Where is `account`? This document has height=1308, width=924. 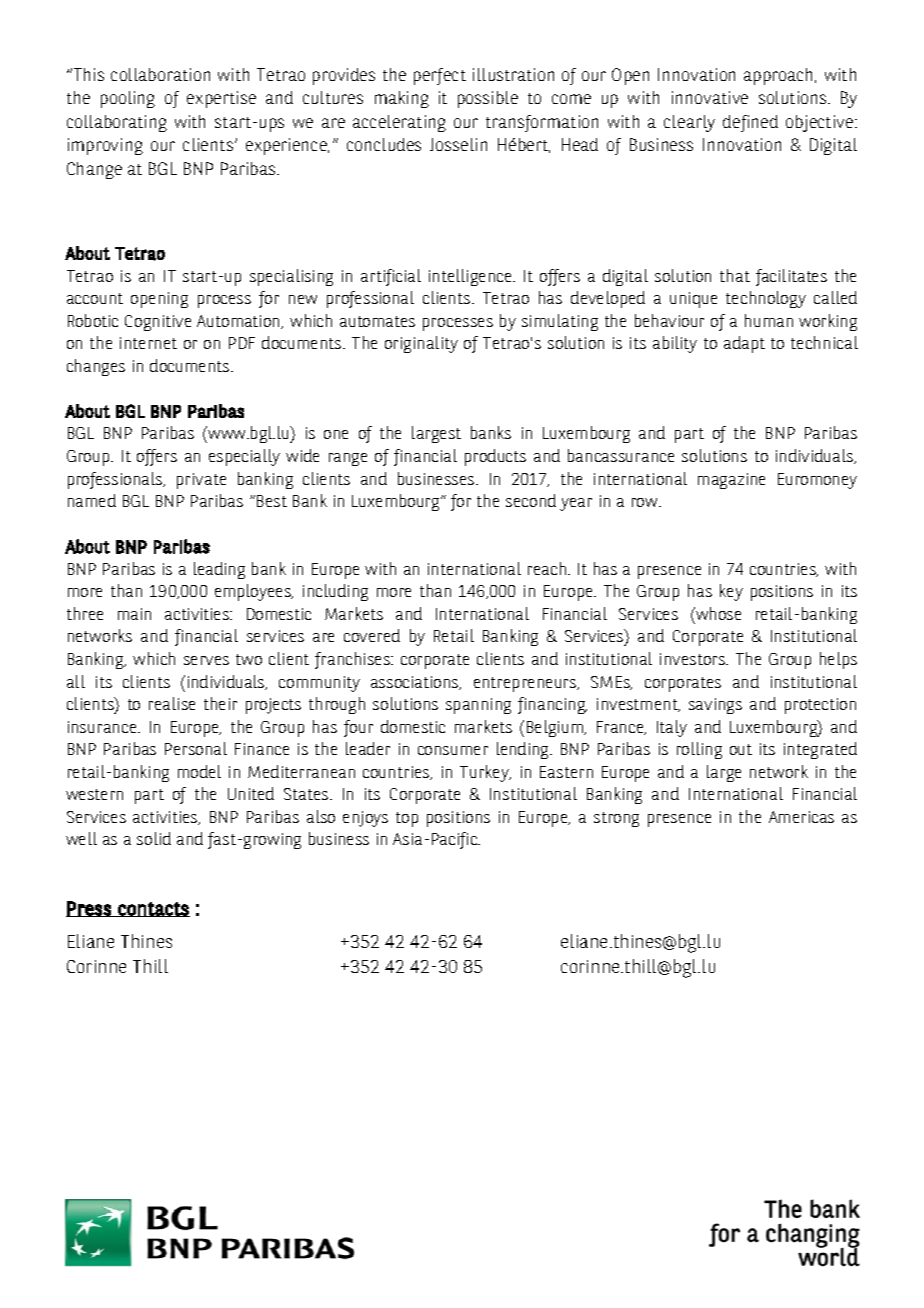
account is located at coordinates (95, 298).
